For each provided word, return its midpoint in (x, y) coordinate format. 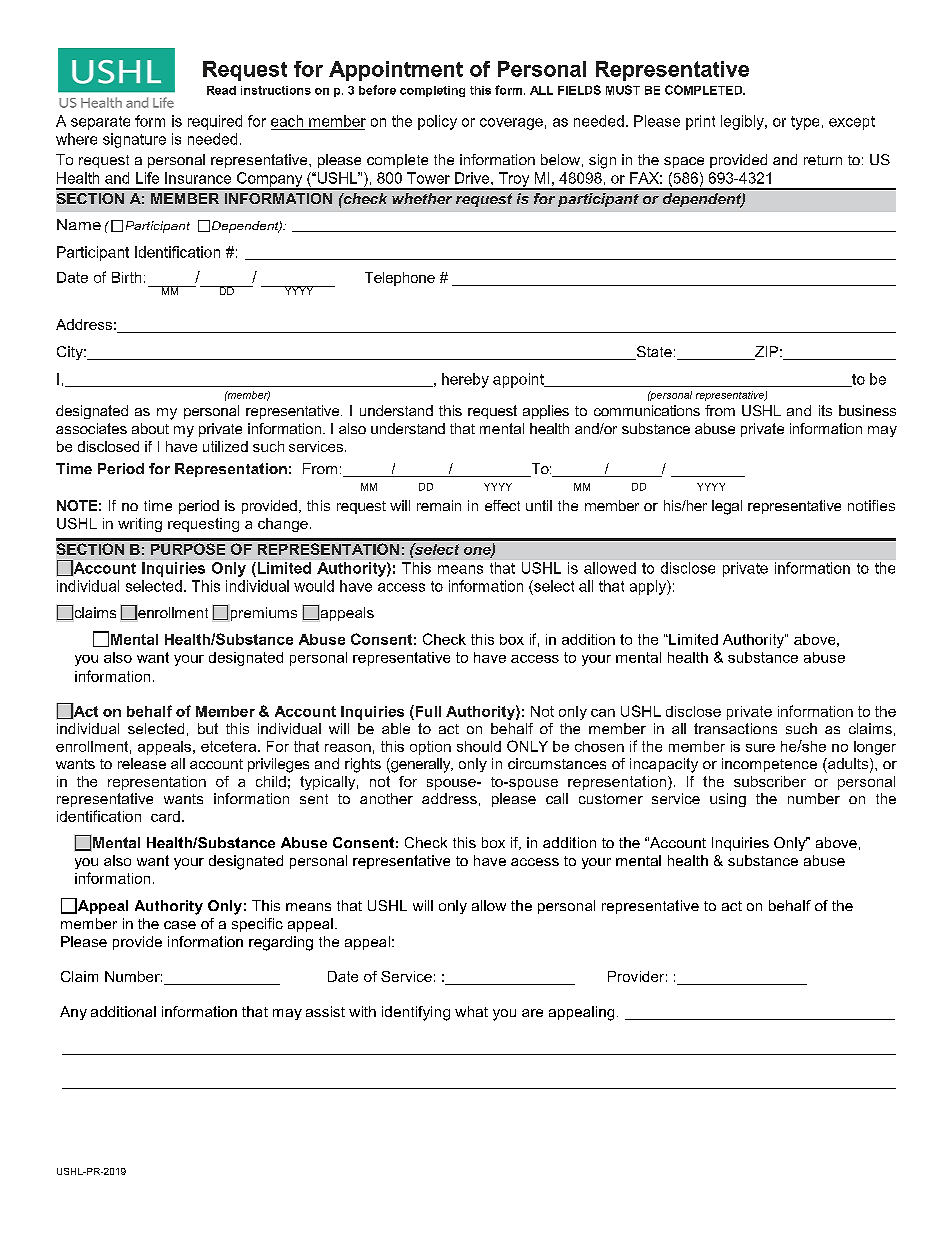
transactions (735, 728)
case (180, 925)
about (150, 428)
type (805, 123)
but (208, 728)
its (825, 410)
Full (427, 711)
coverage (511, 124)
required (215, 122)
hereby (465, 380)
